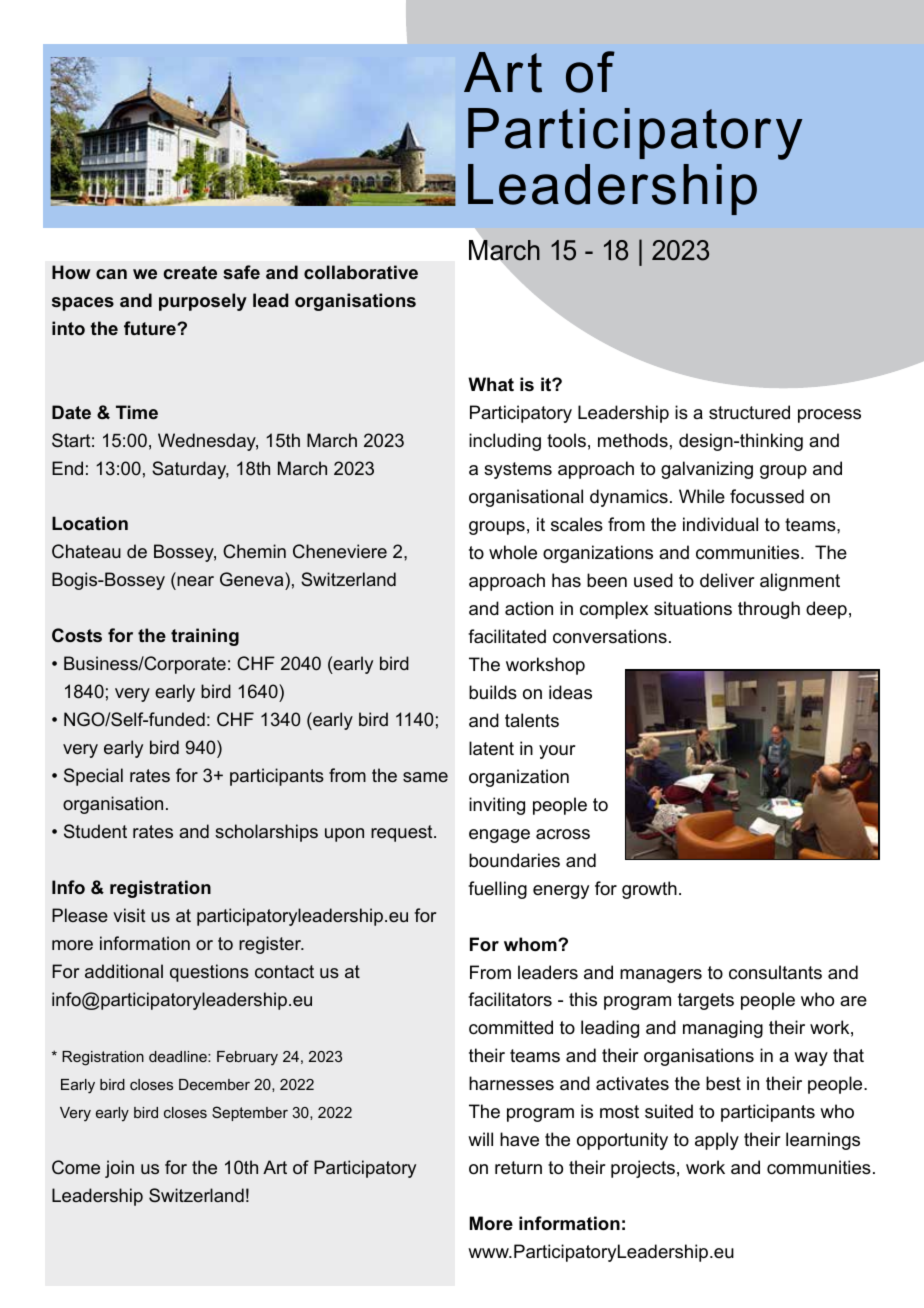 This image has width=924, height=1308. What do you see at coordinates (727, 580) in the image?
I see `deliver` at bounding box center [727, 580].
